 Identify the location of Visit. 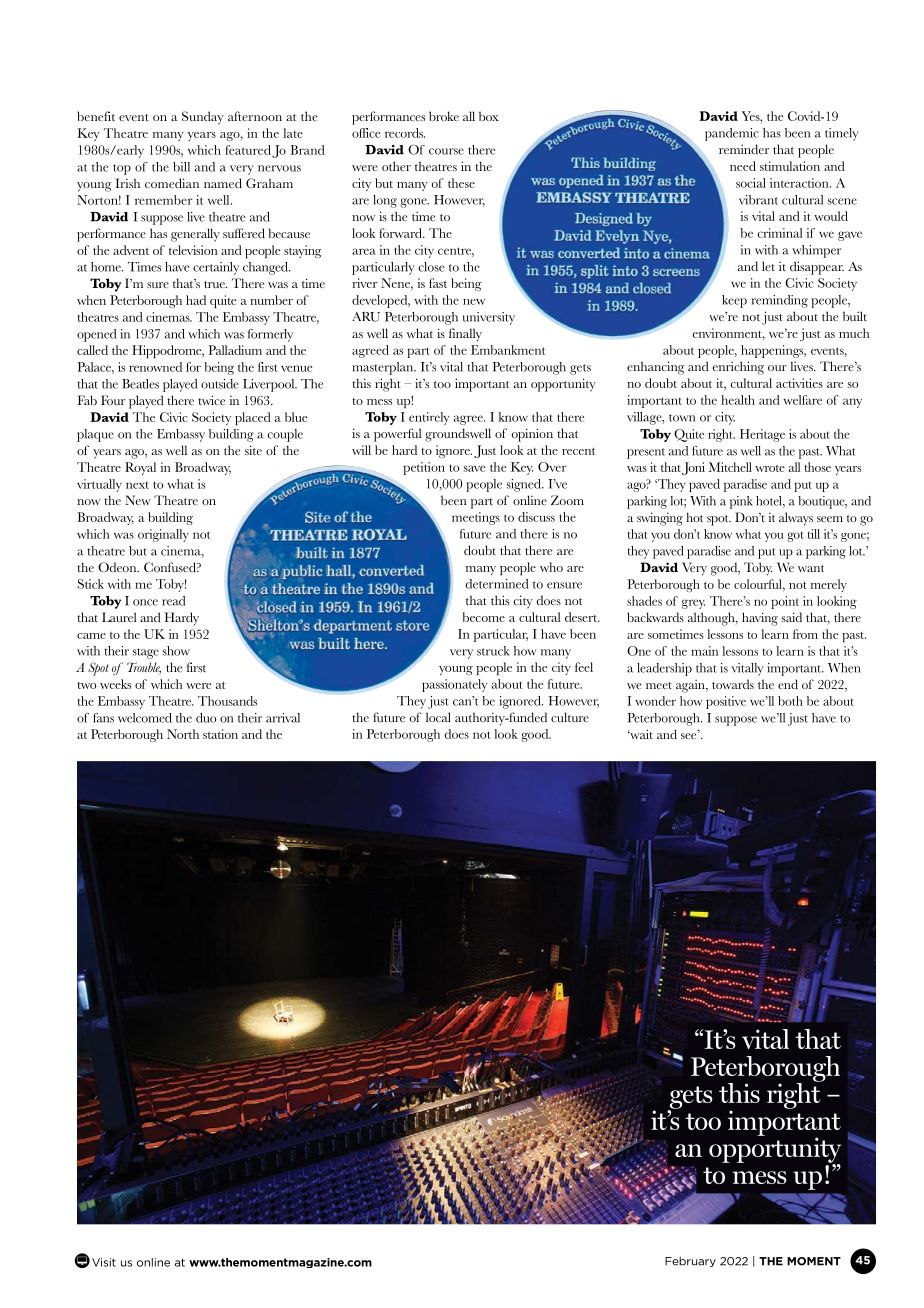
(104, 1262).
